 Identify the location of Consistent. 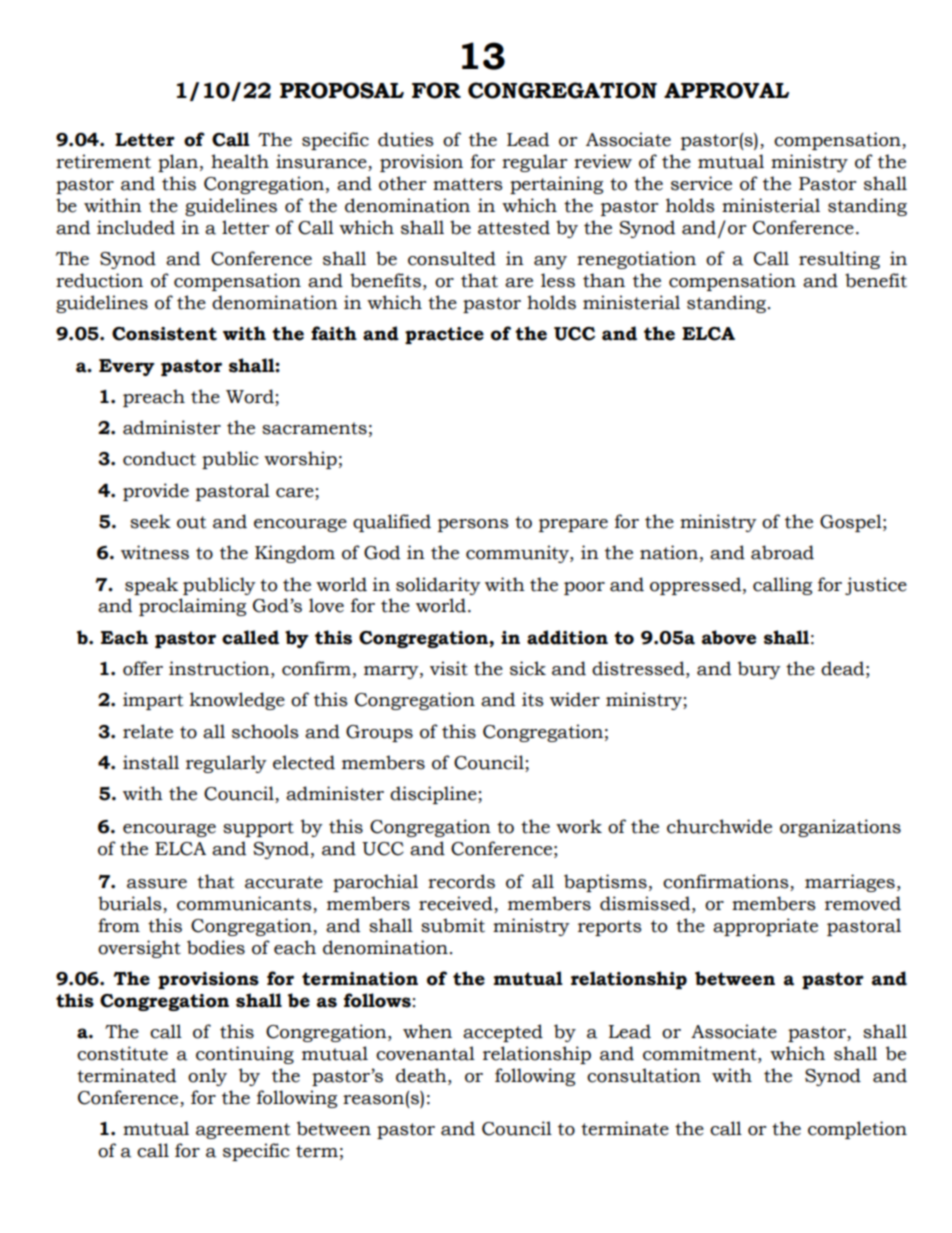
(164, 334).
